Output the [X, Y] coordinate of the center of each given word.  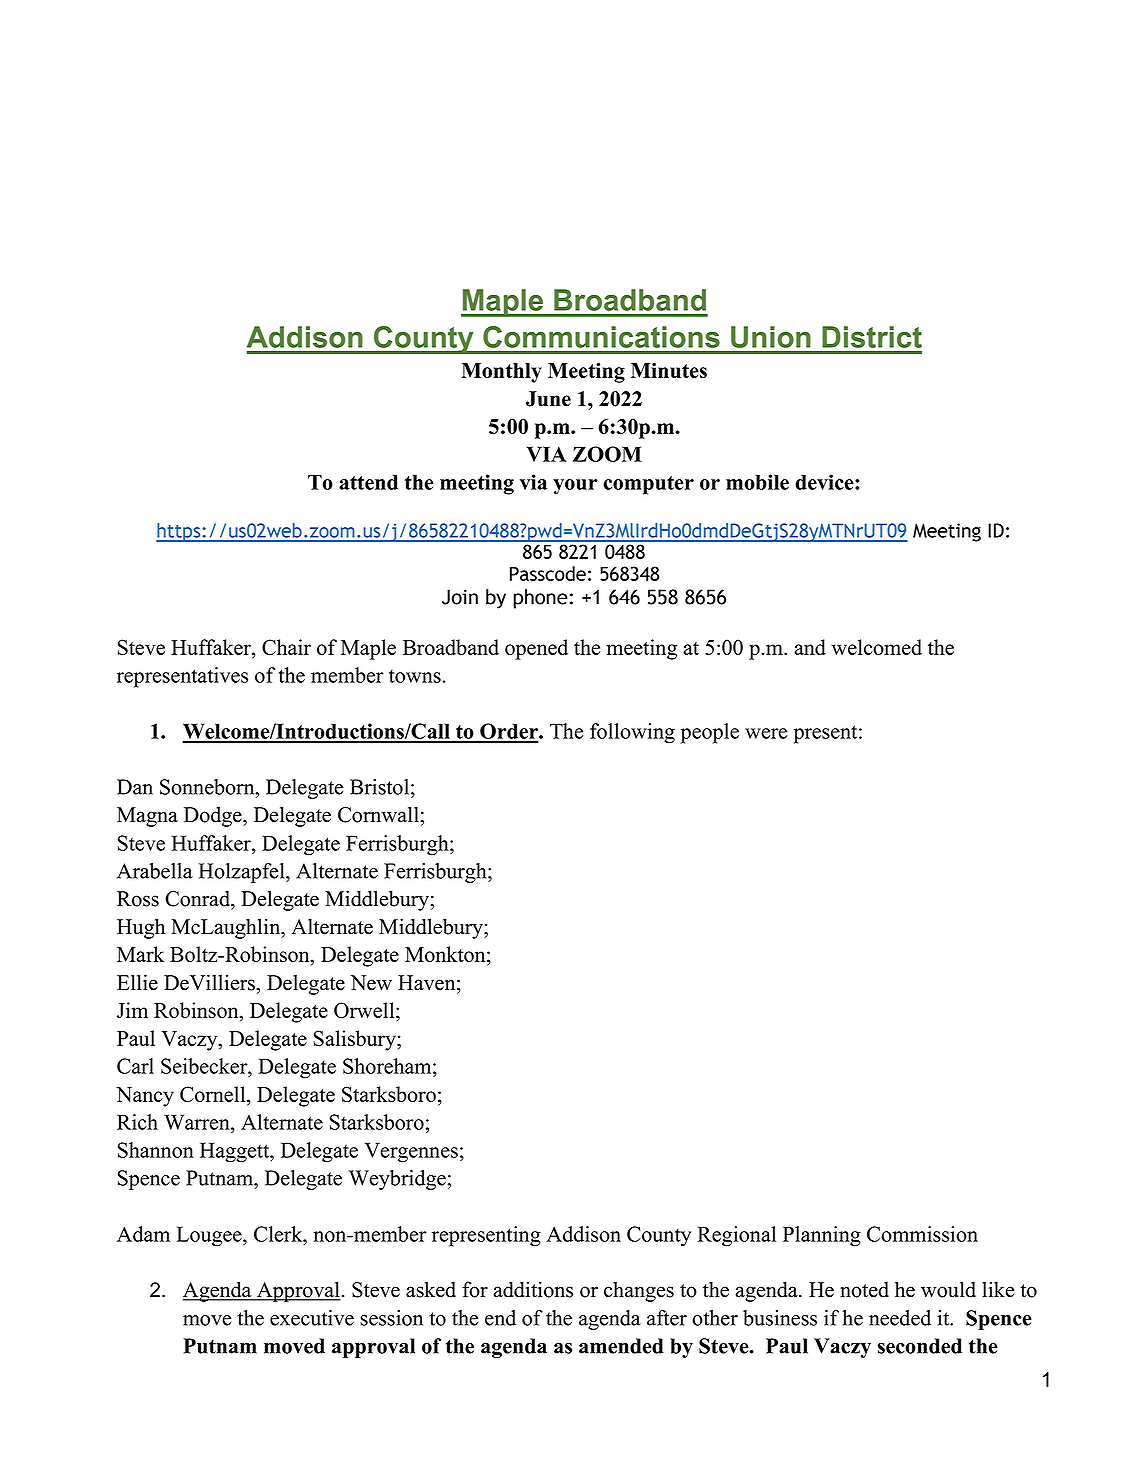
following [632, 733]
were [766, 733]
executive [312, 1318]
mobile [757, 482]
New [371, 983]
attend [368, 482]
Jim [132, 1010]
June [548, 399]
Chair [286, 647]
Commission [922, 1234]
